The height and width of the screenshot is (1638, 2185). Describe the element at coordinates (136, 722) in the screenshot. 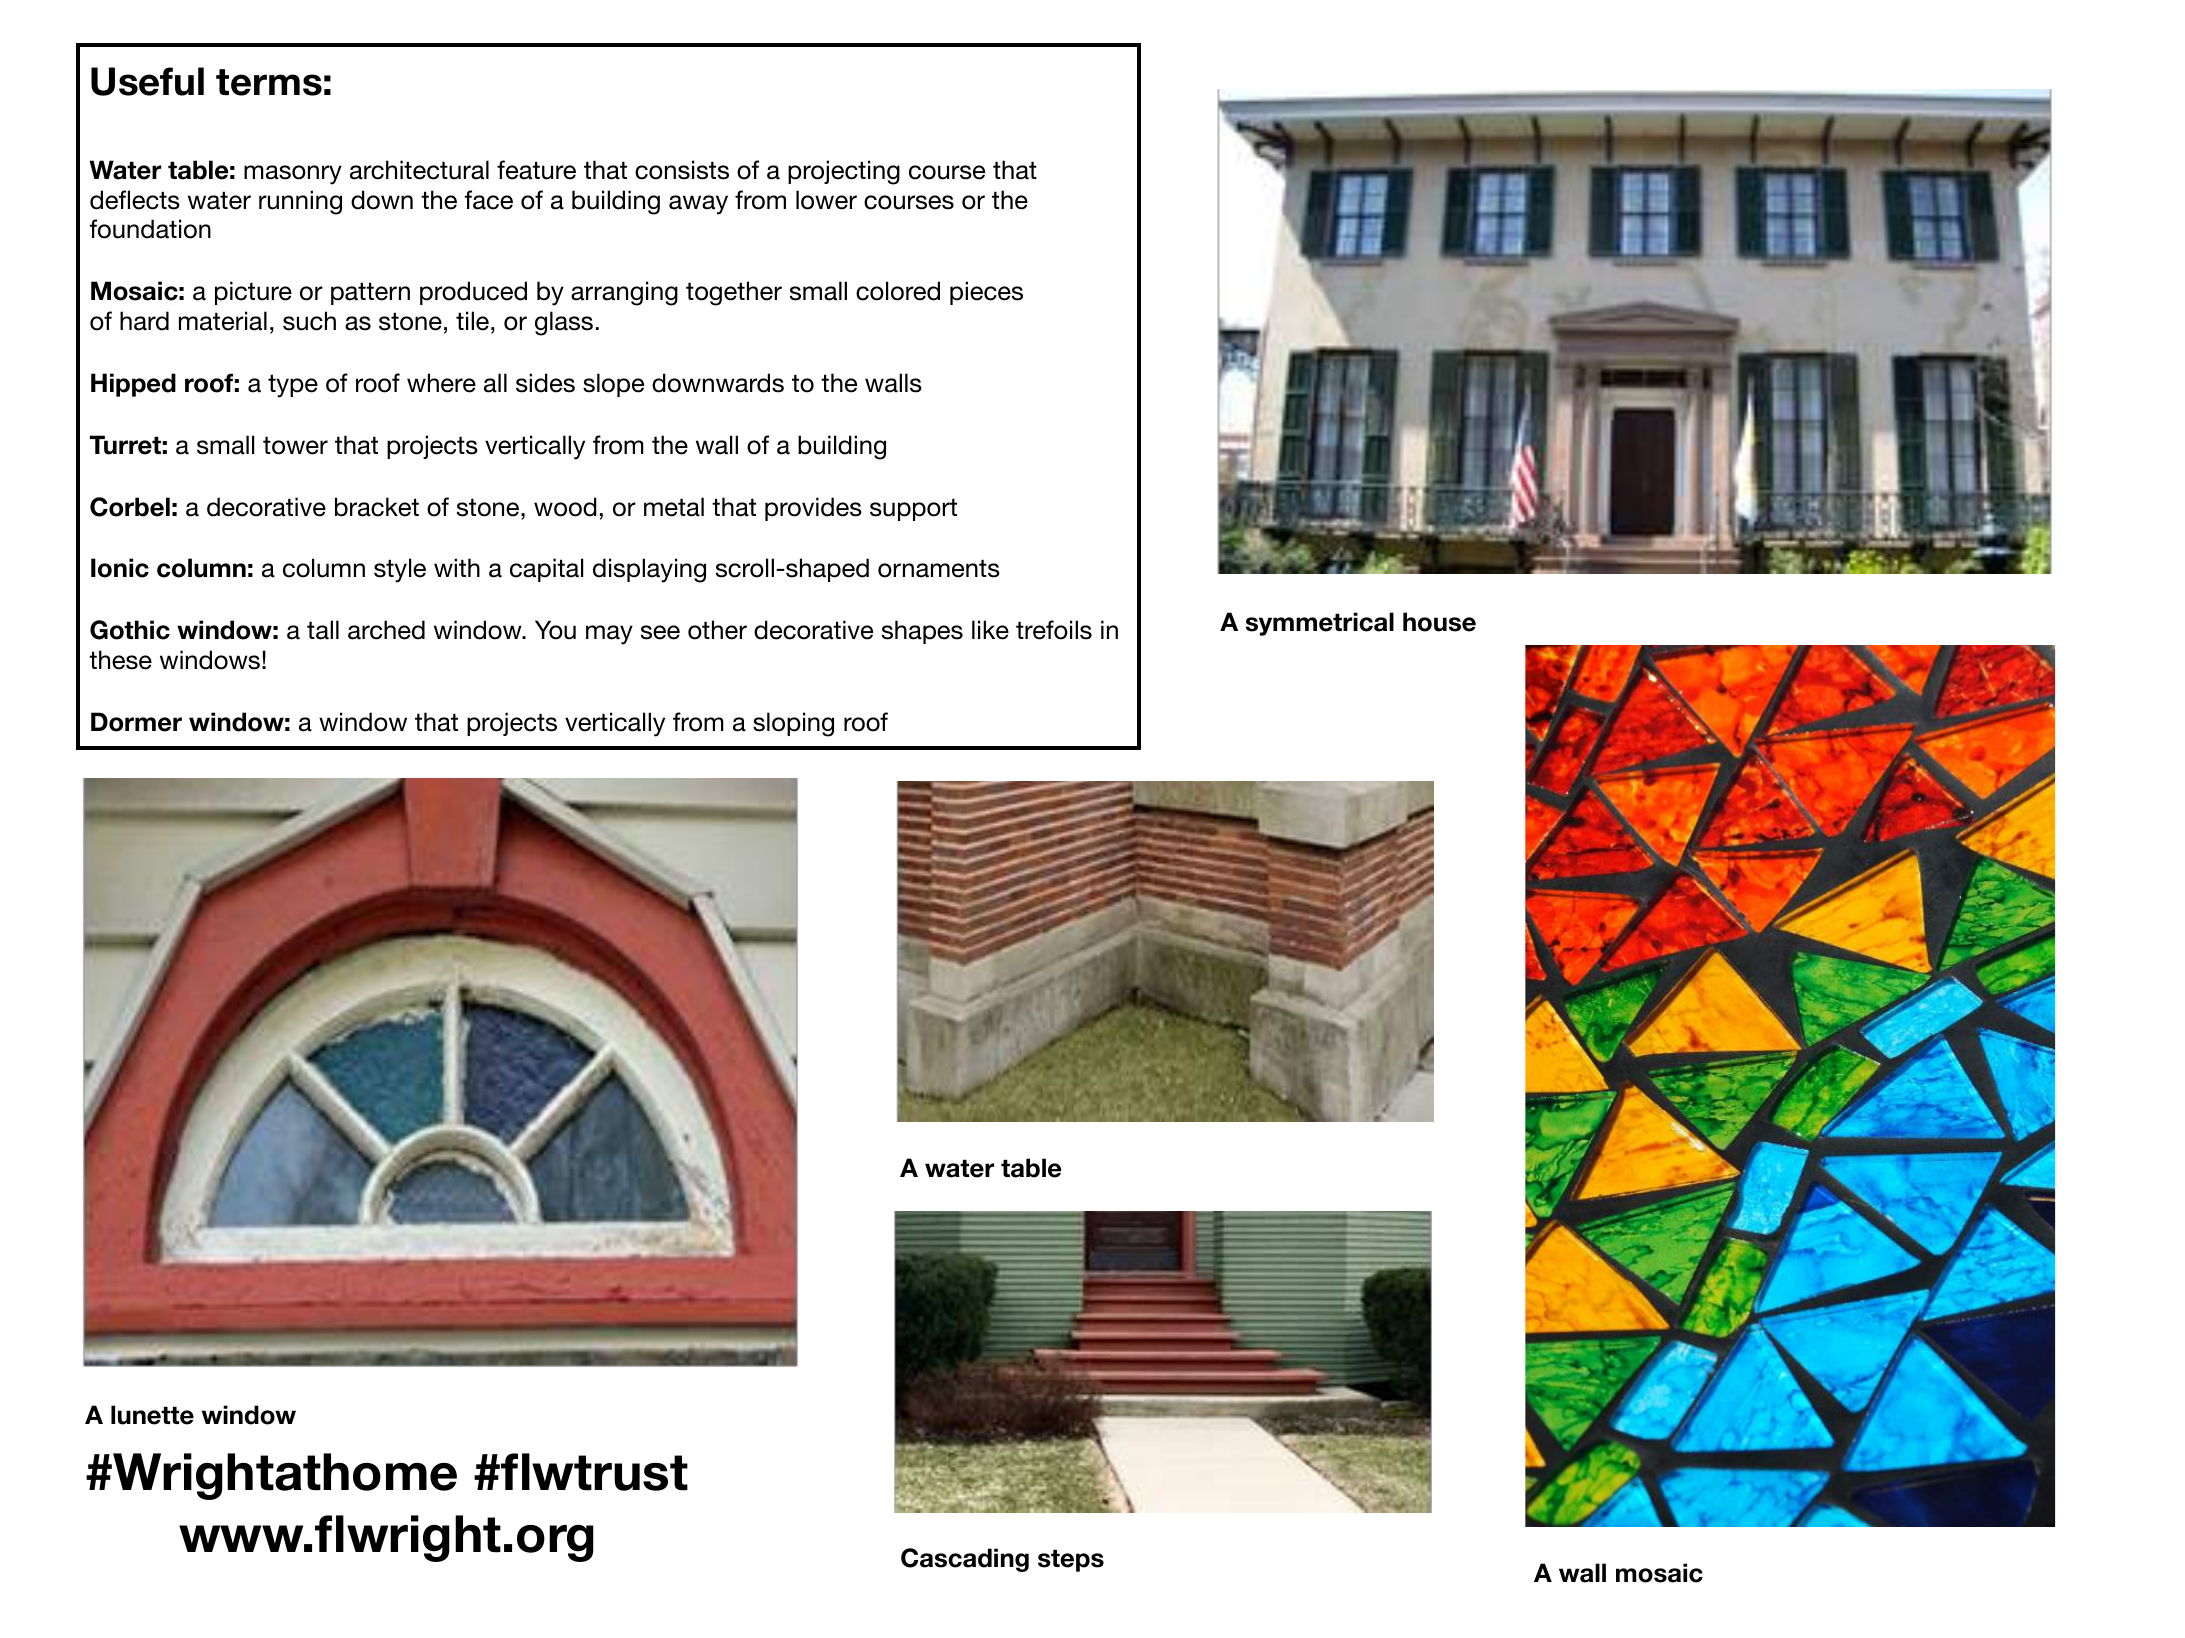

I see `Dormer` at that location.
